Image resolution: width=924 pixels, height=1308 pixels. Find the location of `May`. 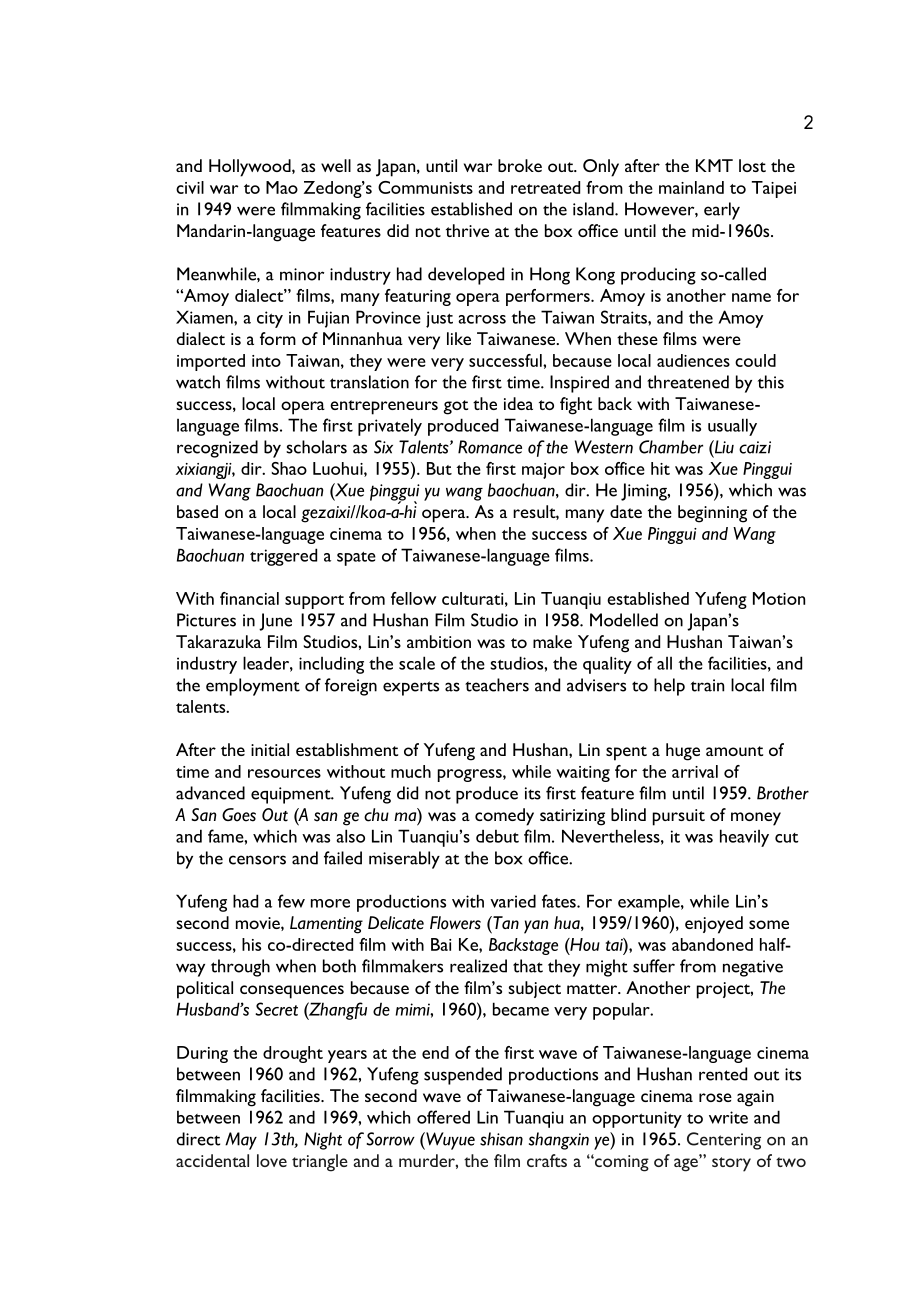

May is located at coordinates (241, 1141).
